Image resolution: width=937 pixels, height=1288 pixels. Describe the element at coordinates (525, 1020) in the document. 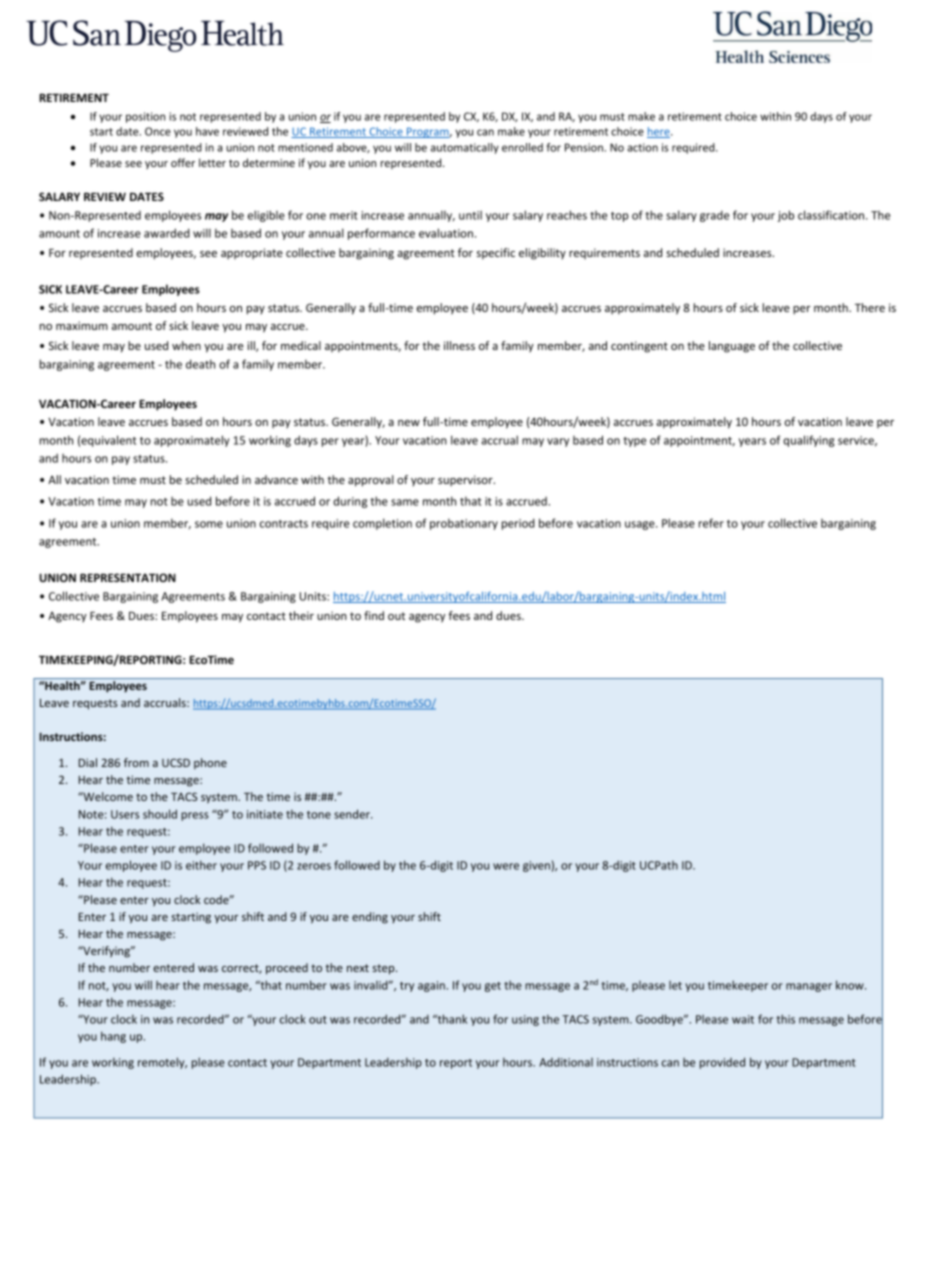

I see `using` at that location.
